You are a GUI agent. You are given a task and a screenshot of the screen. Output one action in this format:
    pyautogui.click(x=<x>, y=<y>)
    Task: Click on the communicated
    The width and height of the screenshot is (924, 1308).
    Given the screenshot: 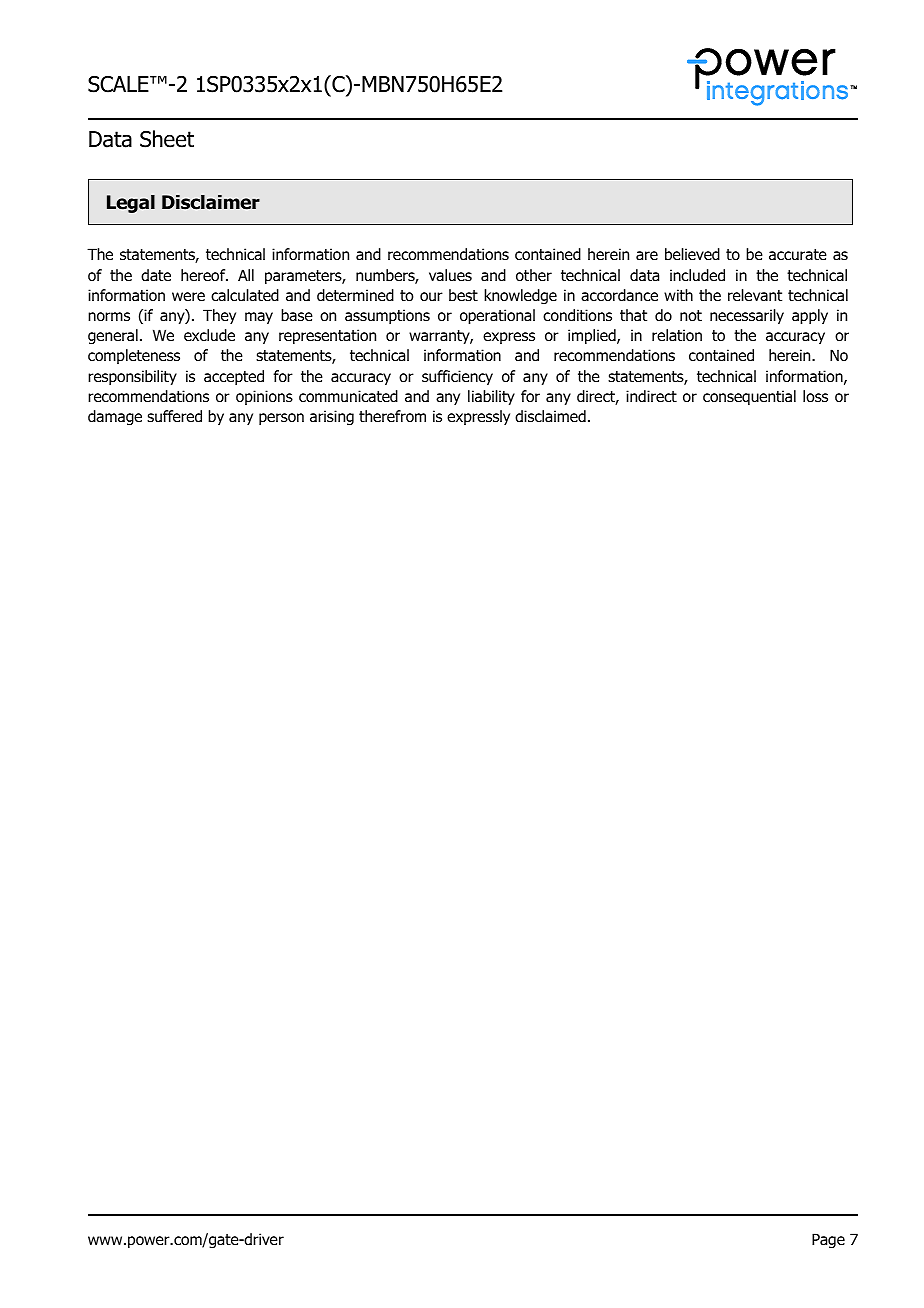 What is the action you would take?
    pyautogui.click(x=348, y=396)
